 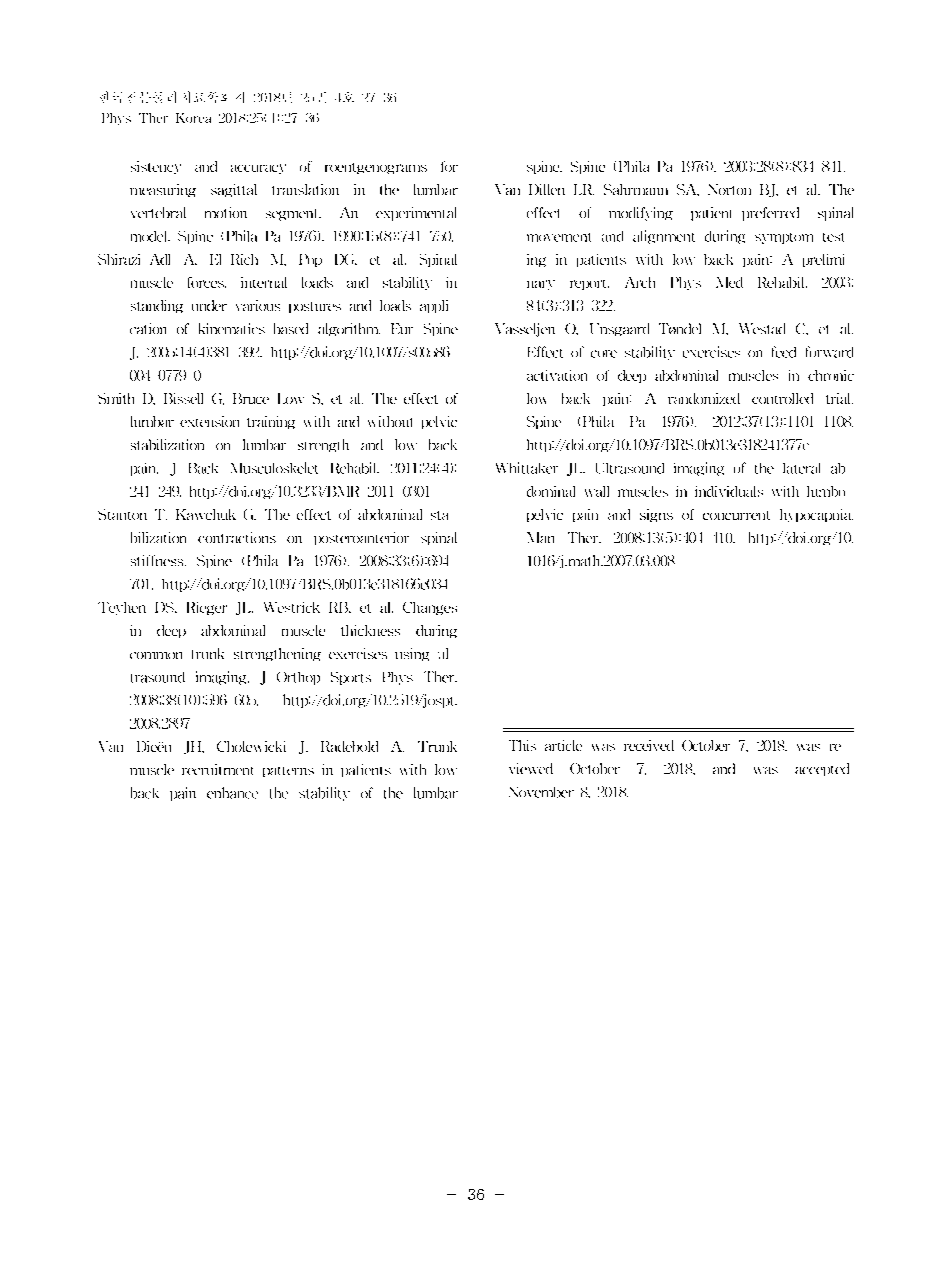 What do you see at coordinates (215, 305) in the image?
I see `under` at bounding box center [215, 305].
